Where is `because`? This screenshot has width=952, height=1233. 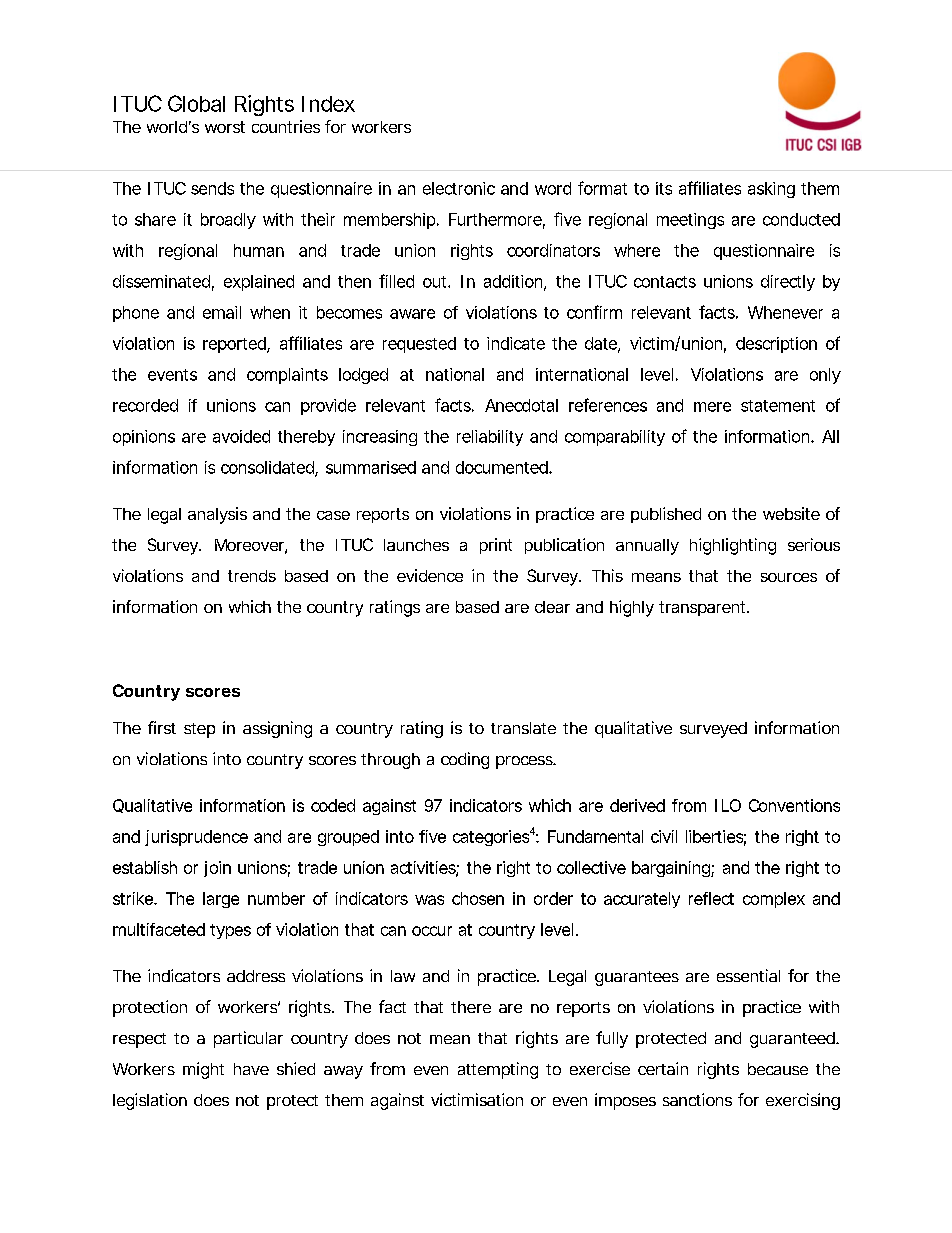
because is located at coordinates (778, 1069).
